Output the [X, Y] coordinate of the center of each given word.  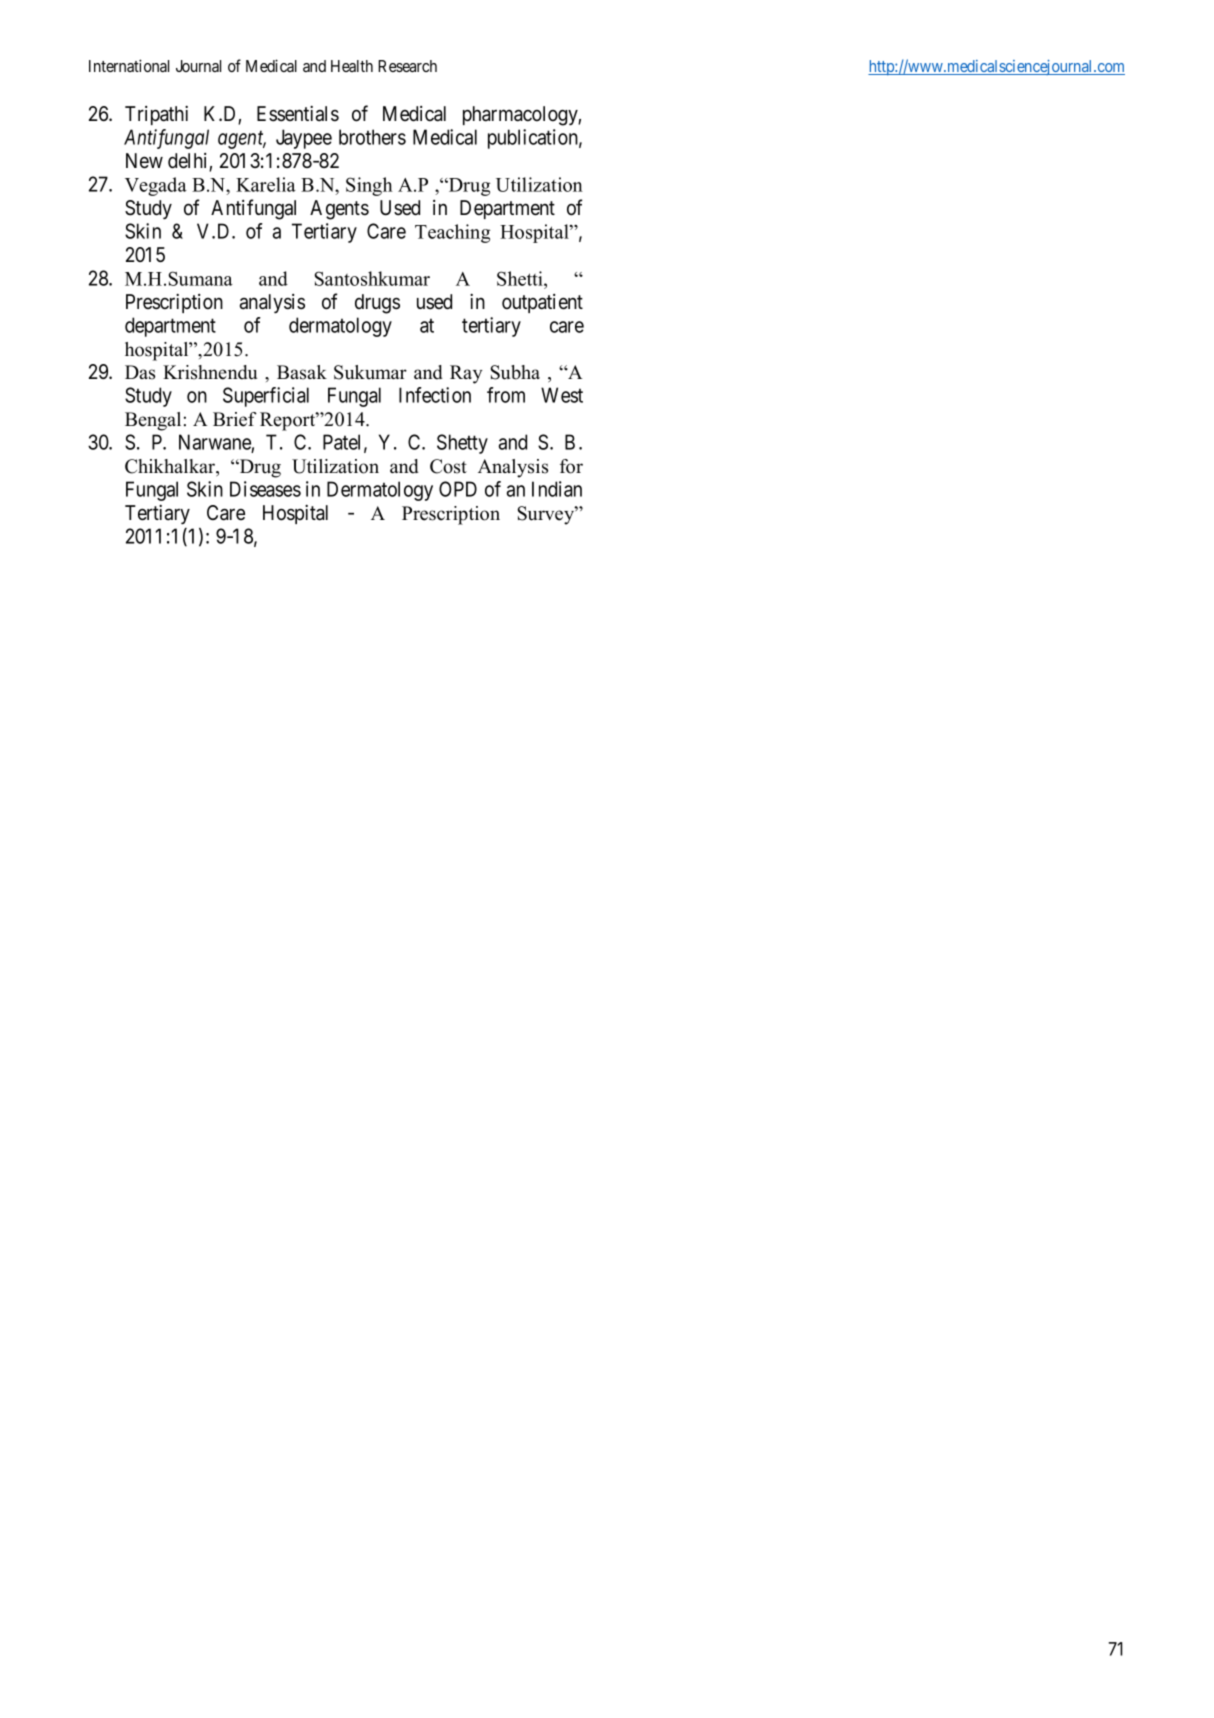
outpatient [542, 303]
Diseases [265, 489]
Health [352, 66]
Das [140, 372]
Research [407, 66]
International [129, 65]
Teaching [452, 233]
